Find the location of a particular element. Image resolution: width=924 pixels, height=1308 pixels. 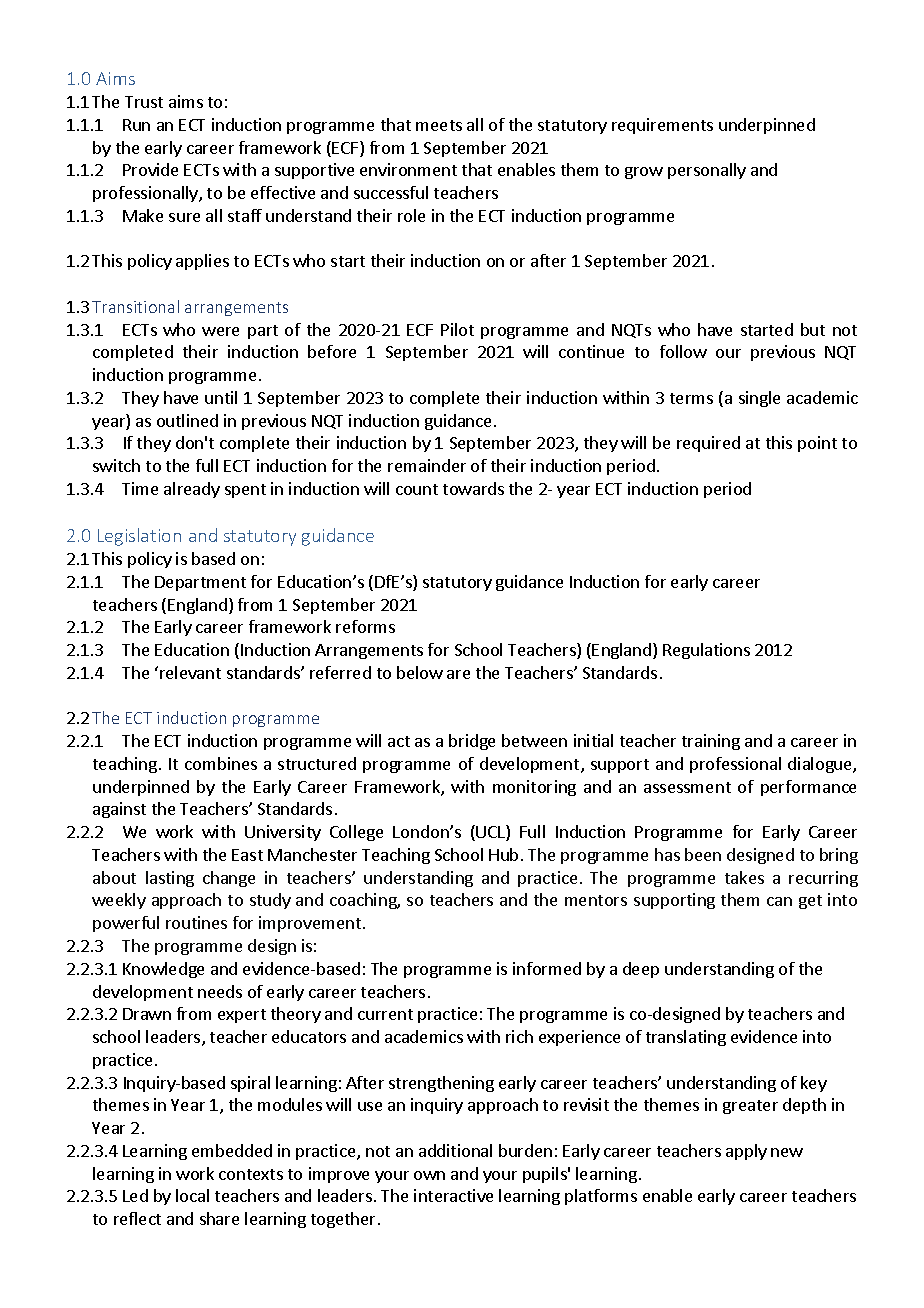

apply is located at coordinates (746, 1152).
